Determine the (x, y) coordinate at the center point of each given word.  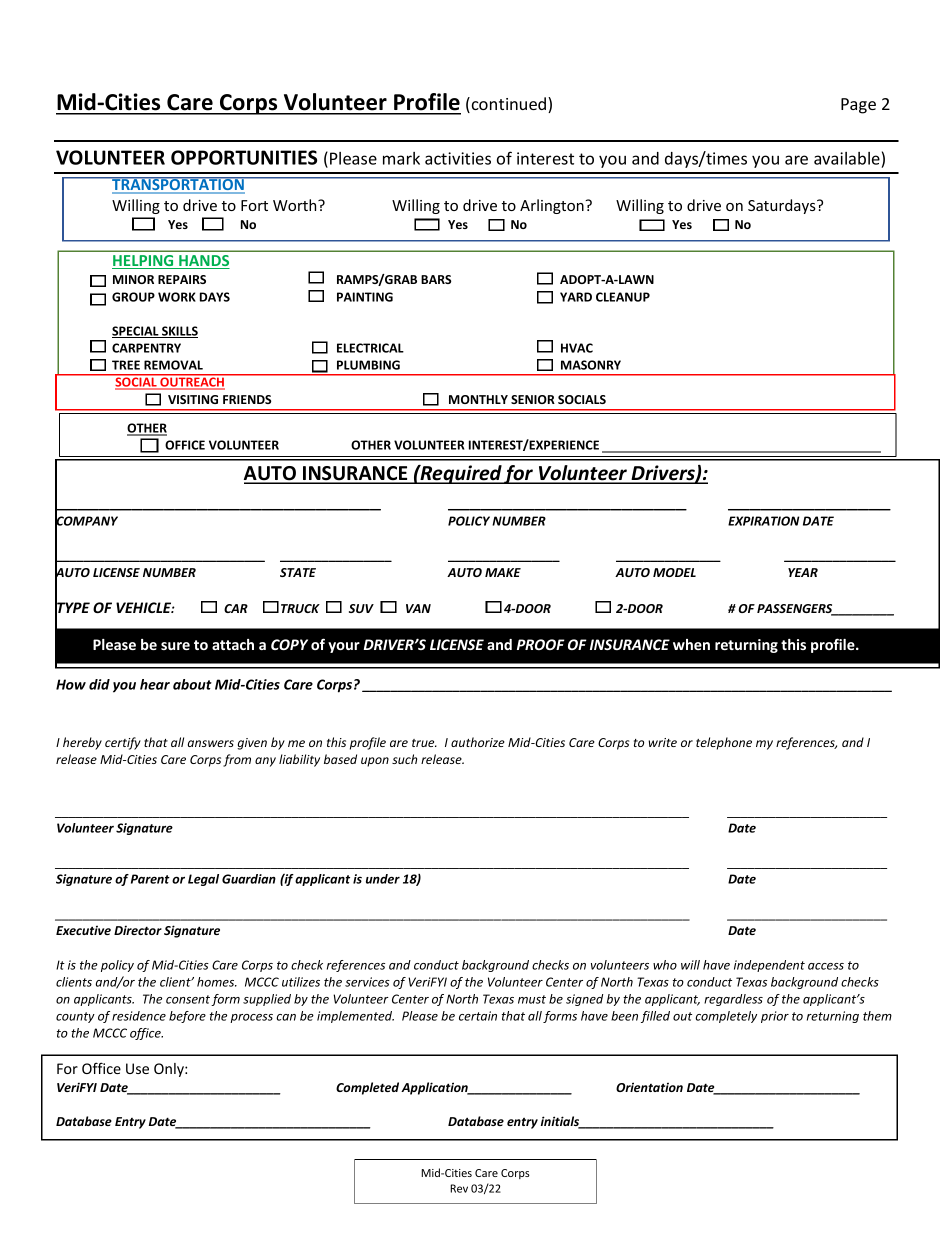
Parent (150, 879)
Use (137, 1068)
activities (458, 158)
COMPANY (86, 521)
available (847, 158)
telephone (724, 743)
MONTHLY (478, 399)
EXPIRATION (763, 521)
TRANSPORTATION (178, 185)
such (404, 759)
